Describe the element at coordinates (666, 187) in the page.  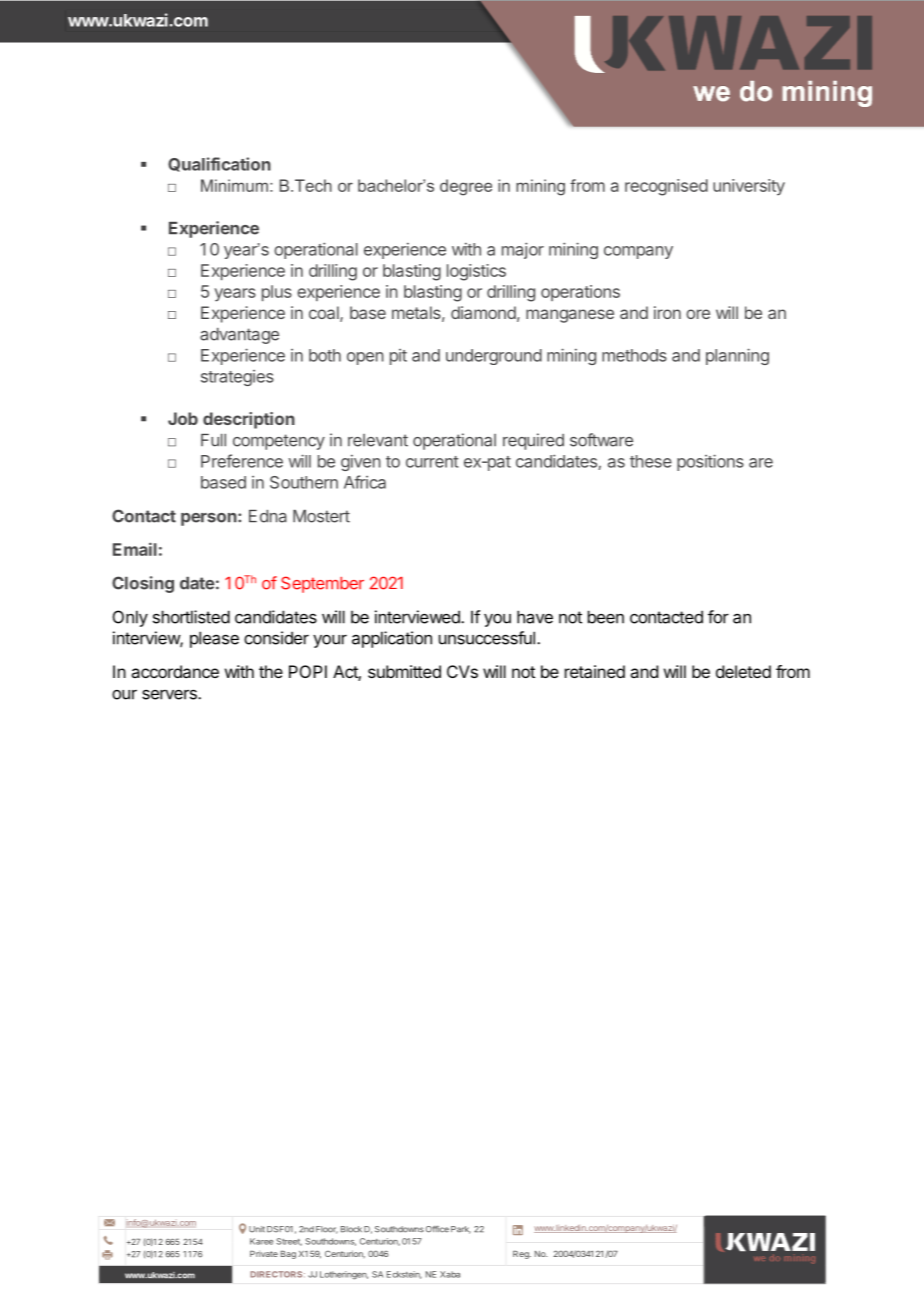
I see `recognised` at that location.
